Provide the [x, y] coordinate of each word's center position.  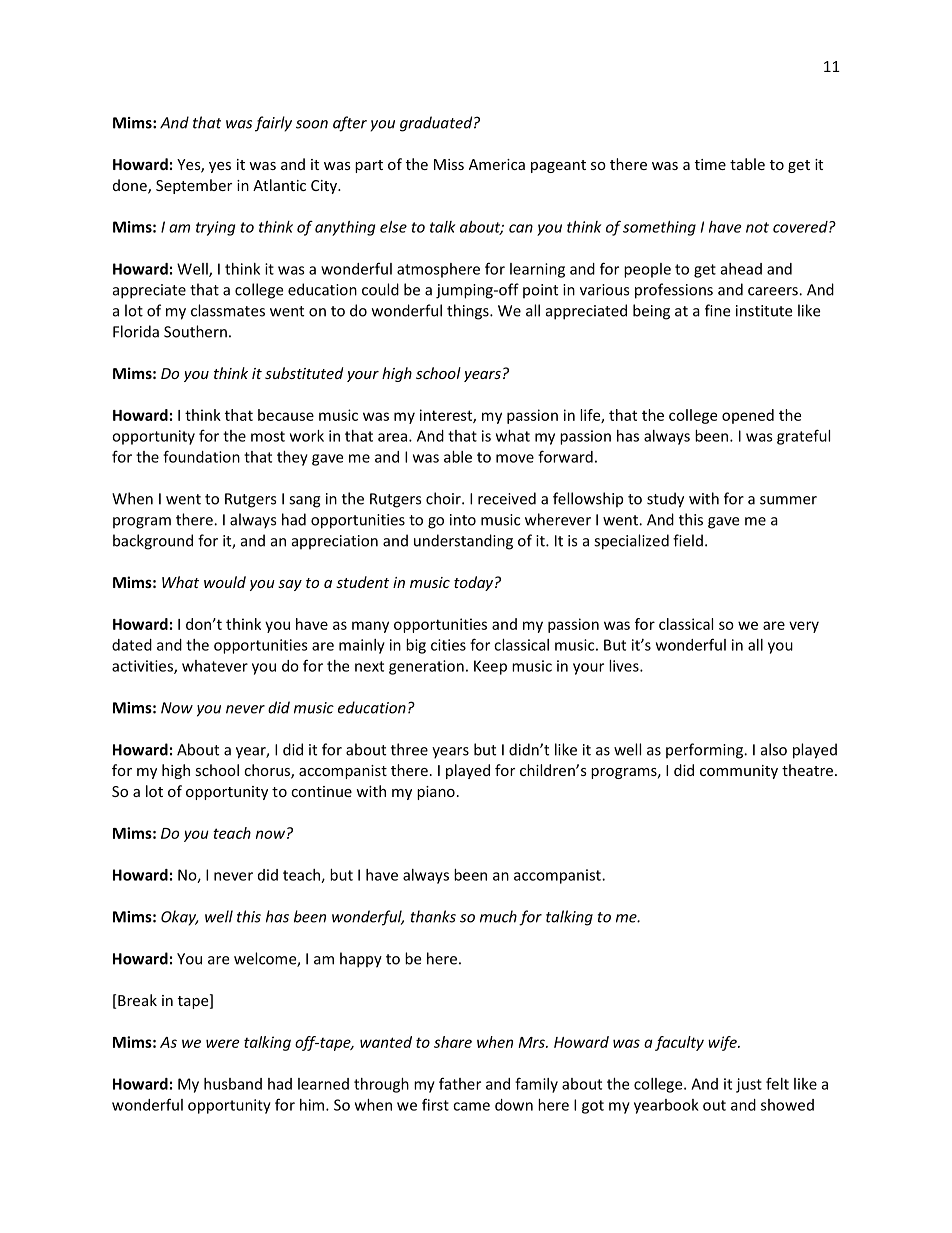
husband [233, 1084]
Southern [195, 331]
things [469, 312]
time [710, 164]
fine [717, 310]
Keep [490, 667]
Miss [449, 164]
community [739, 772]
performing [705, 751]
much [498, 916]
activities [143, 667]
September [194, 186]
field [688, 540]
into [463, 520]
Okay [179, 918]
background [153, 542]
